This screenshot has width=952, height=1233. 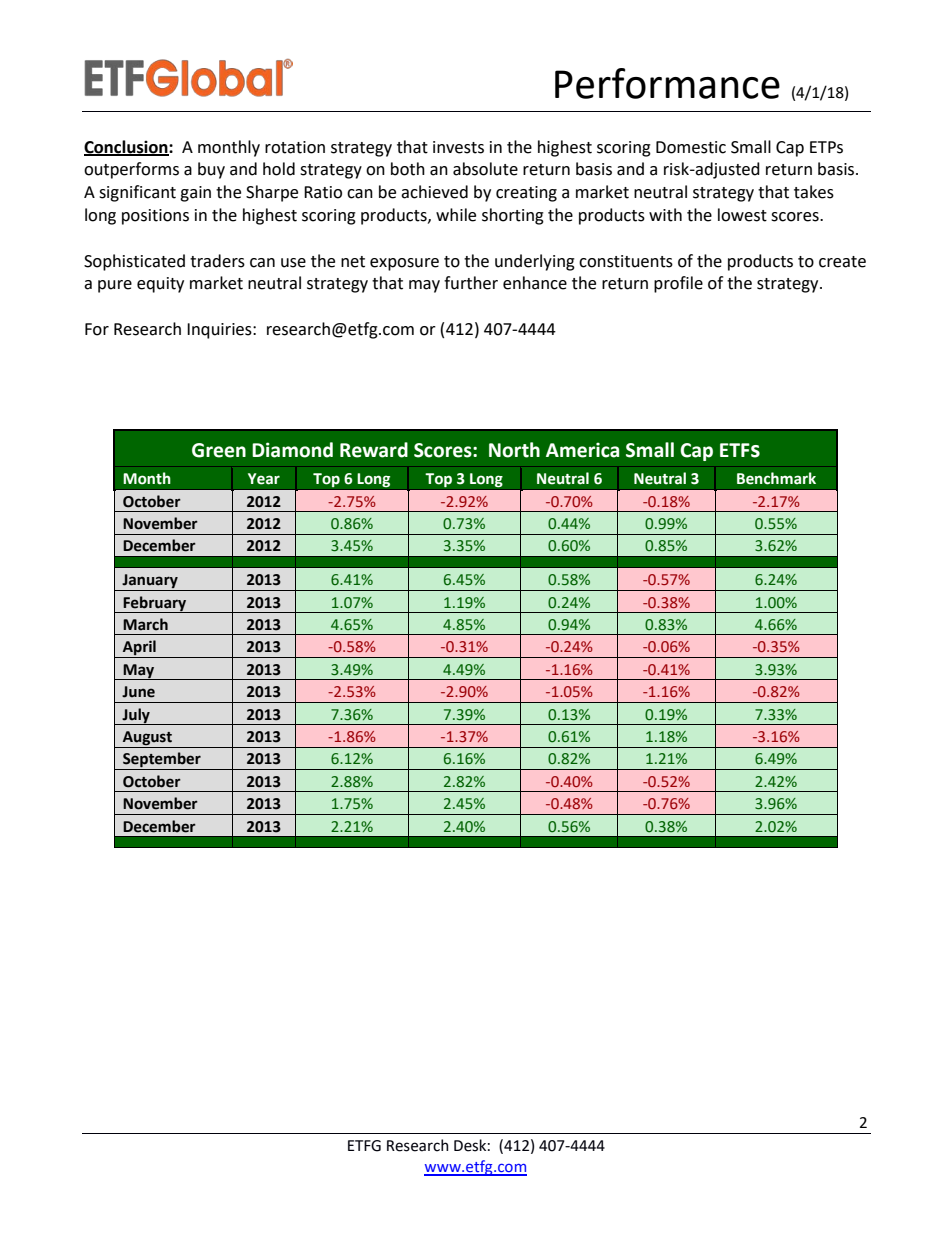 What do you see at coordinates (776, 478) in the screenshot?
I see `Benchmark` at bounding box center [776, 478].
